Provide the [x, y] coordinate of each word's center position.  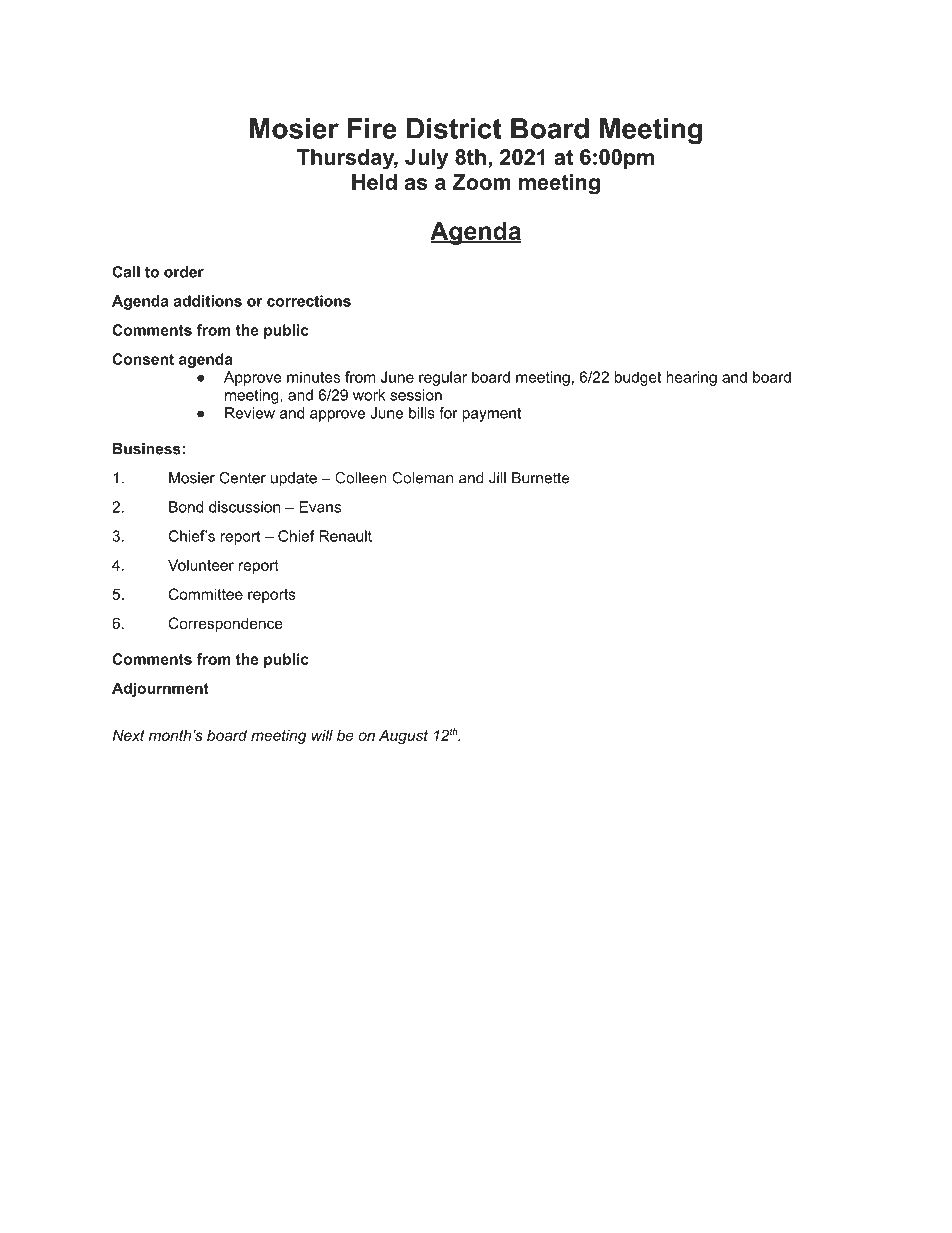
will [322, 735]
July [426, 159]
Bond [186, 507]
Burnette [540, 478]
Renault [345, 536]
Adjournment [160, 689]
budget [638, 378]
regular [443, 378]
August [403, 736]
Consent [143, 359]
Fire [372, 128]
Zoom [481, 182]
